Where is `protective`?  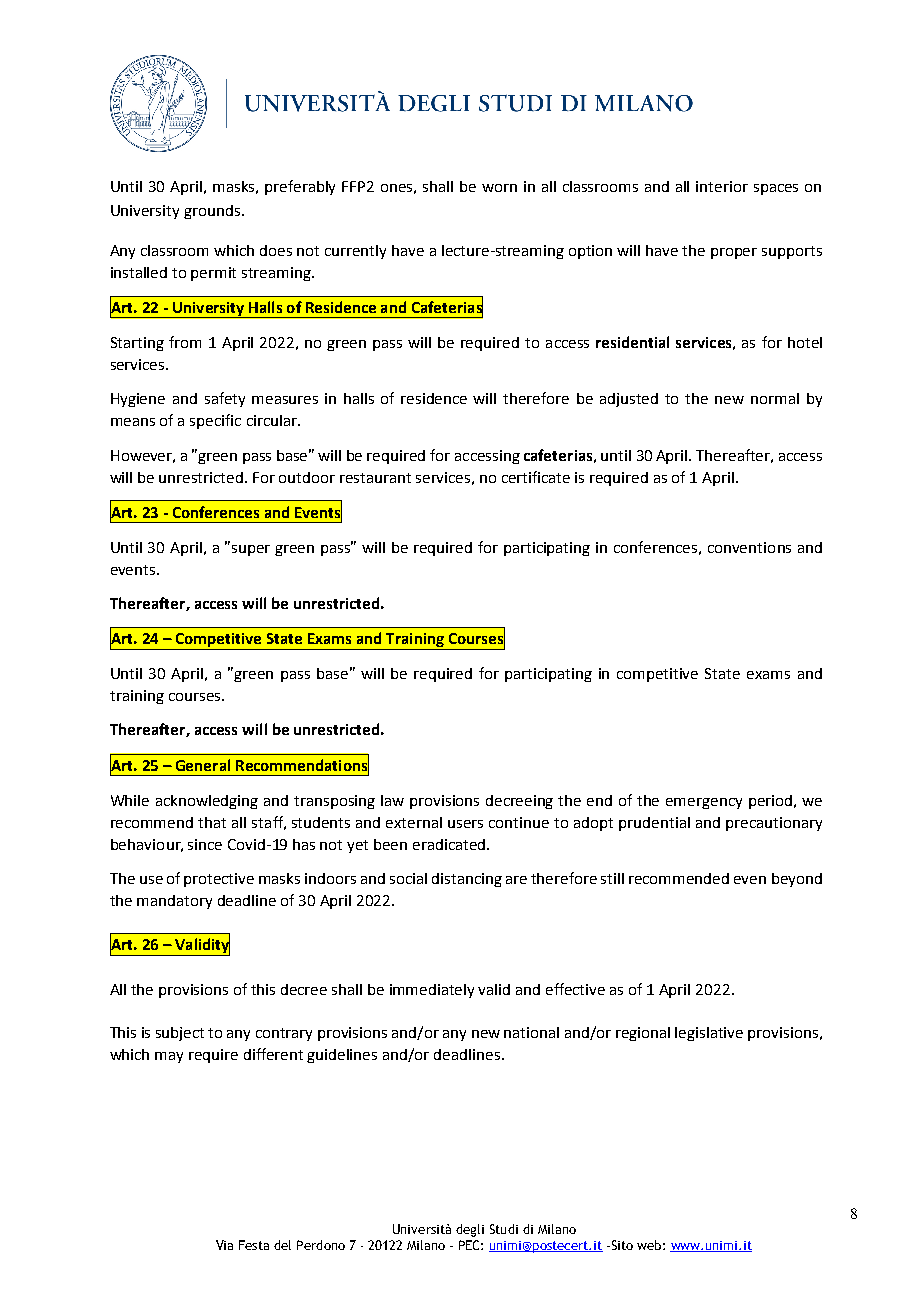 protective is located at coordinates (219, 880).
